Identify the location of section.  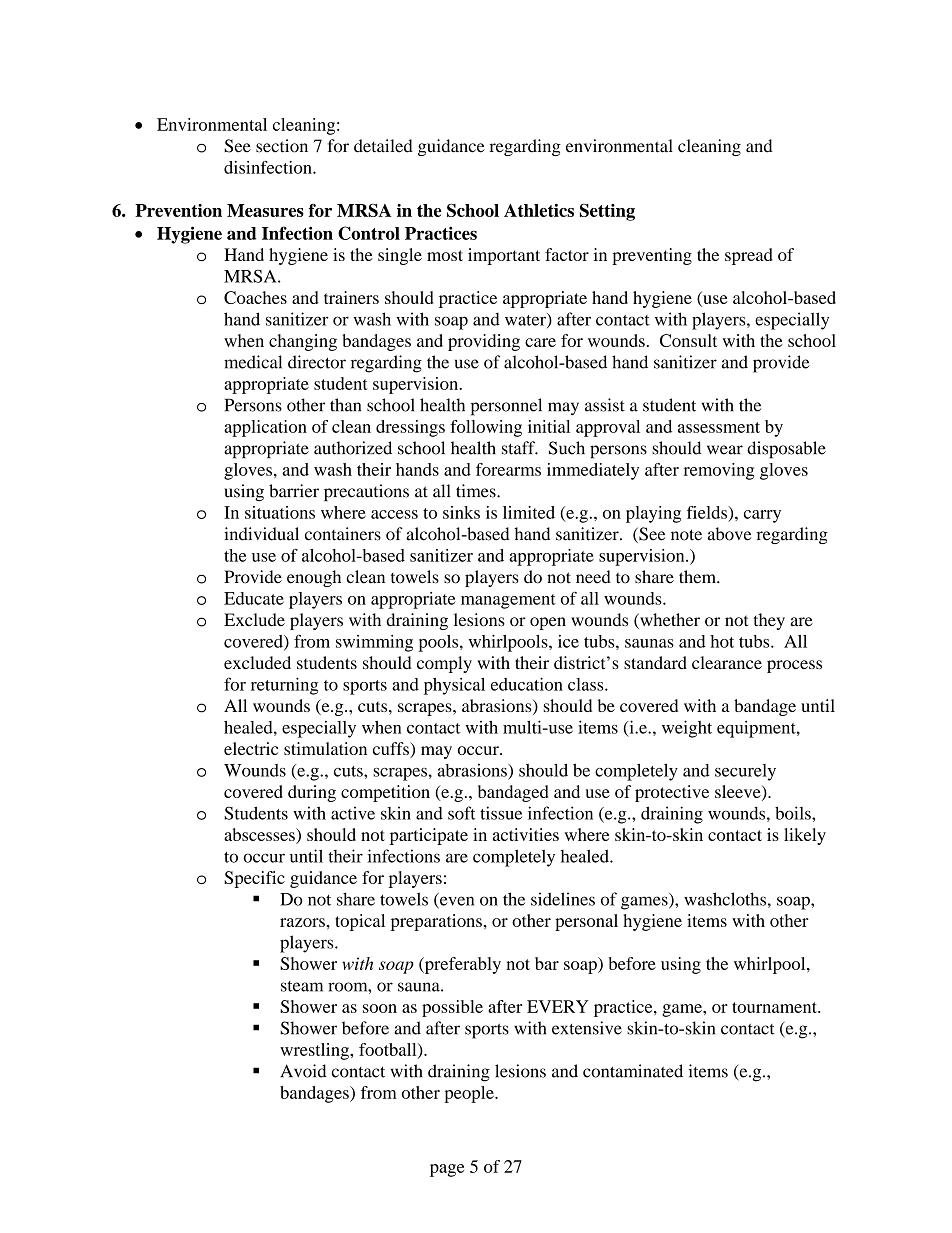
(282, 146).
